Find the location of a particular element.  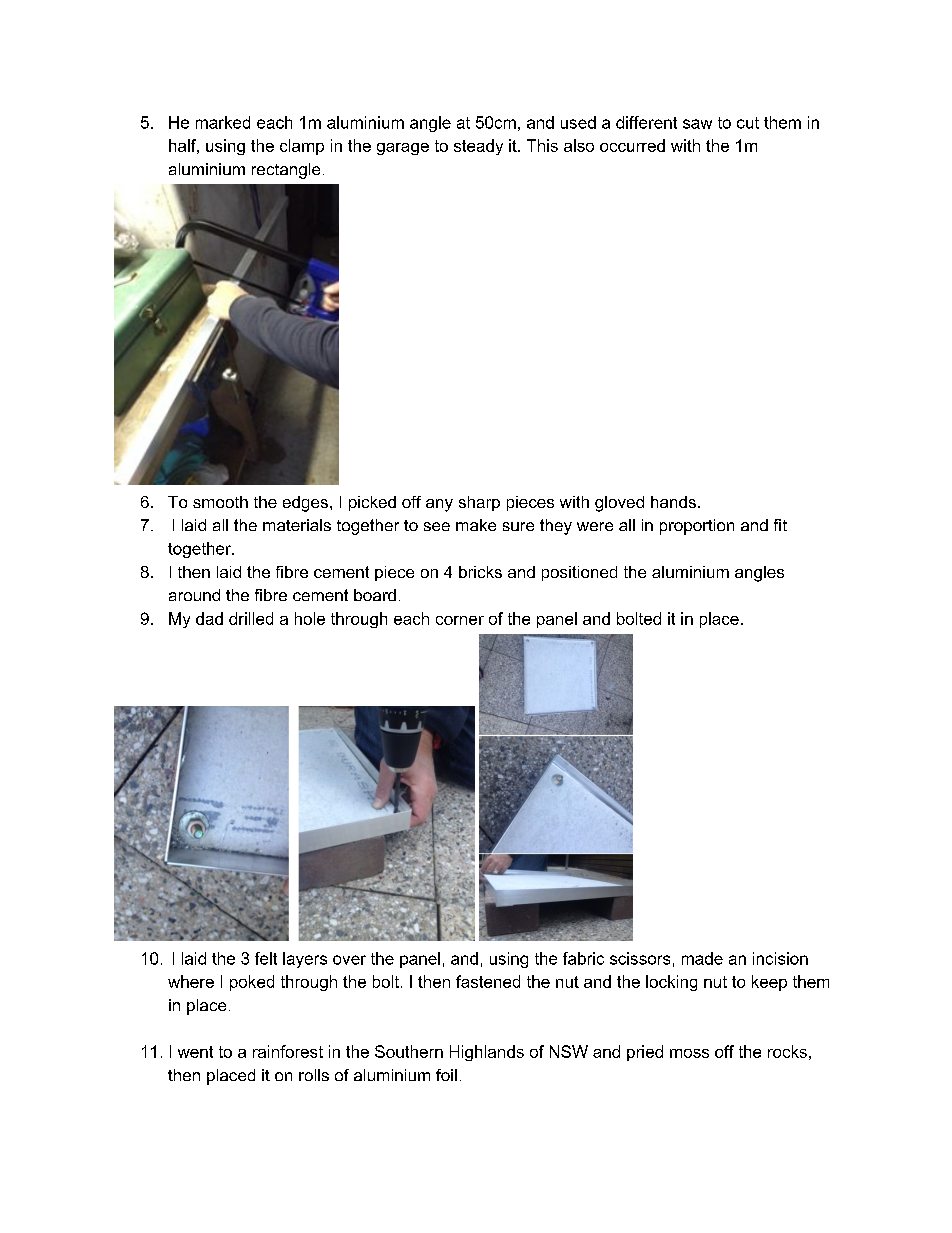

rainforest is located at coordinates (288, 1051).
